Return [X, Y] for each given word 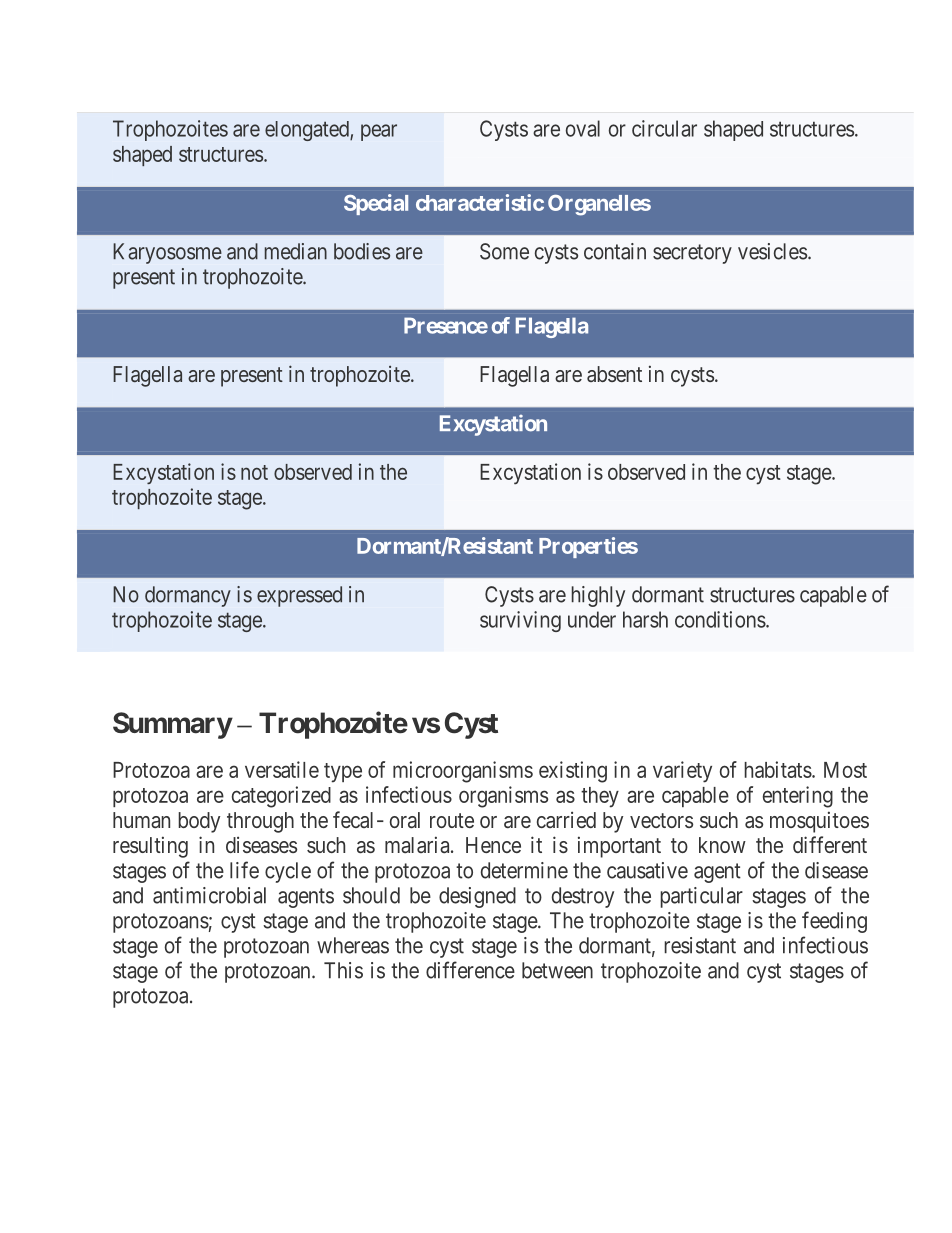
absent [614, 374]
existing [573, 772]
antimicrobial [209, 895]
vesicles [772, 251]
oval [583, 128]
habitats [778, 769]
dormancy [188, 596]
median [296, 251]
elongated [308, 131]
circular [664, 128]
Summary [172, 725]
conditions [720, 619]
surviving [520, 621]
